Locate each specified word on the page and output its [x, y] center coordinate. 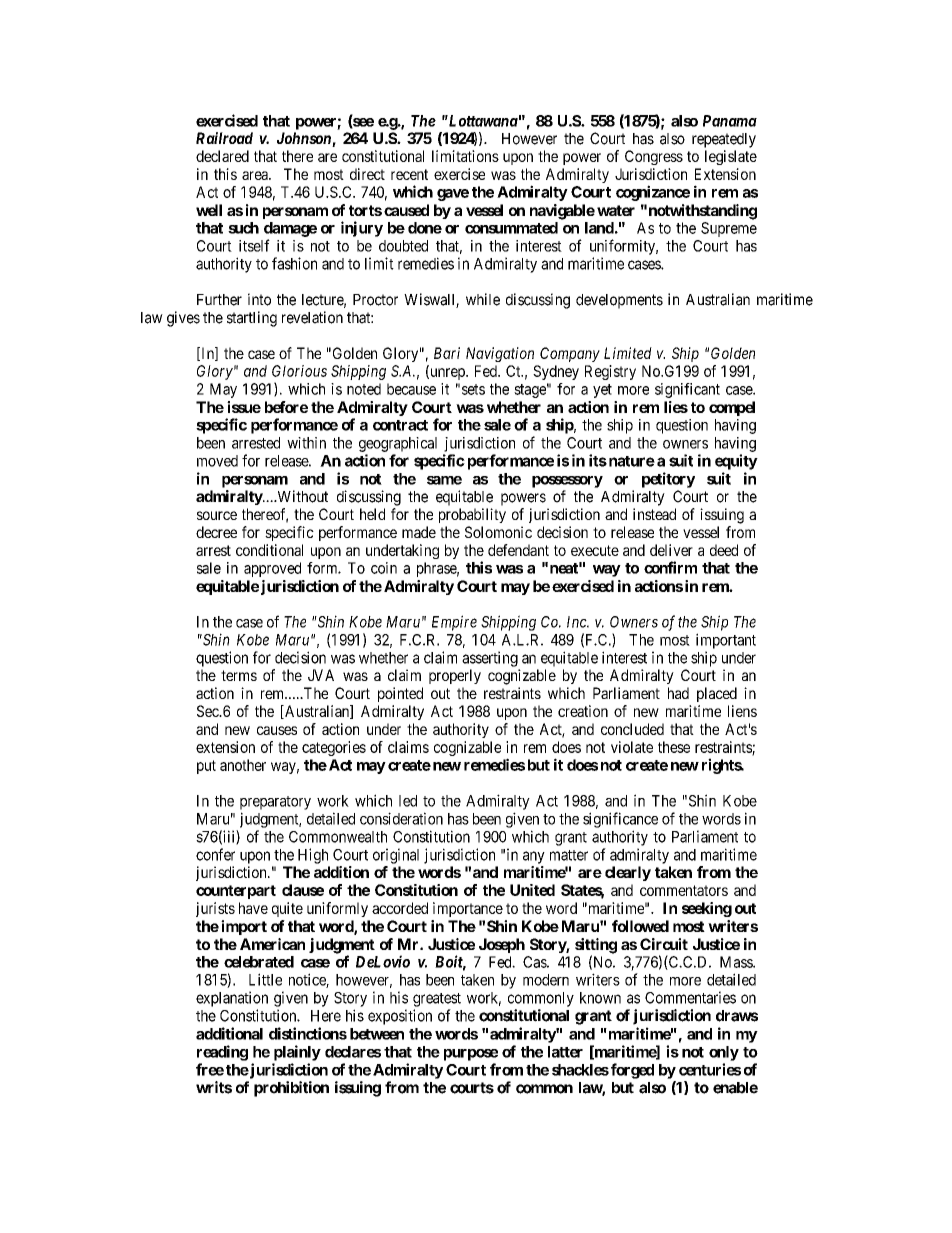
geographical [398, 444]
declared [222, 156]
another [243, 765]
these [674, 747]
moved [217, 461]
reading [222, 1053]
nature [630, 461]
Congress [654, 157]
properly [455, 676]
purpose [471, 1055]
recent [409, 174]
